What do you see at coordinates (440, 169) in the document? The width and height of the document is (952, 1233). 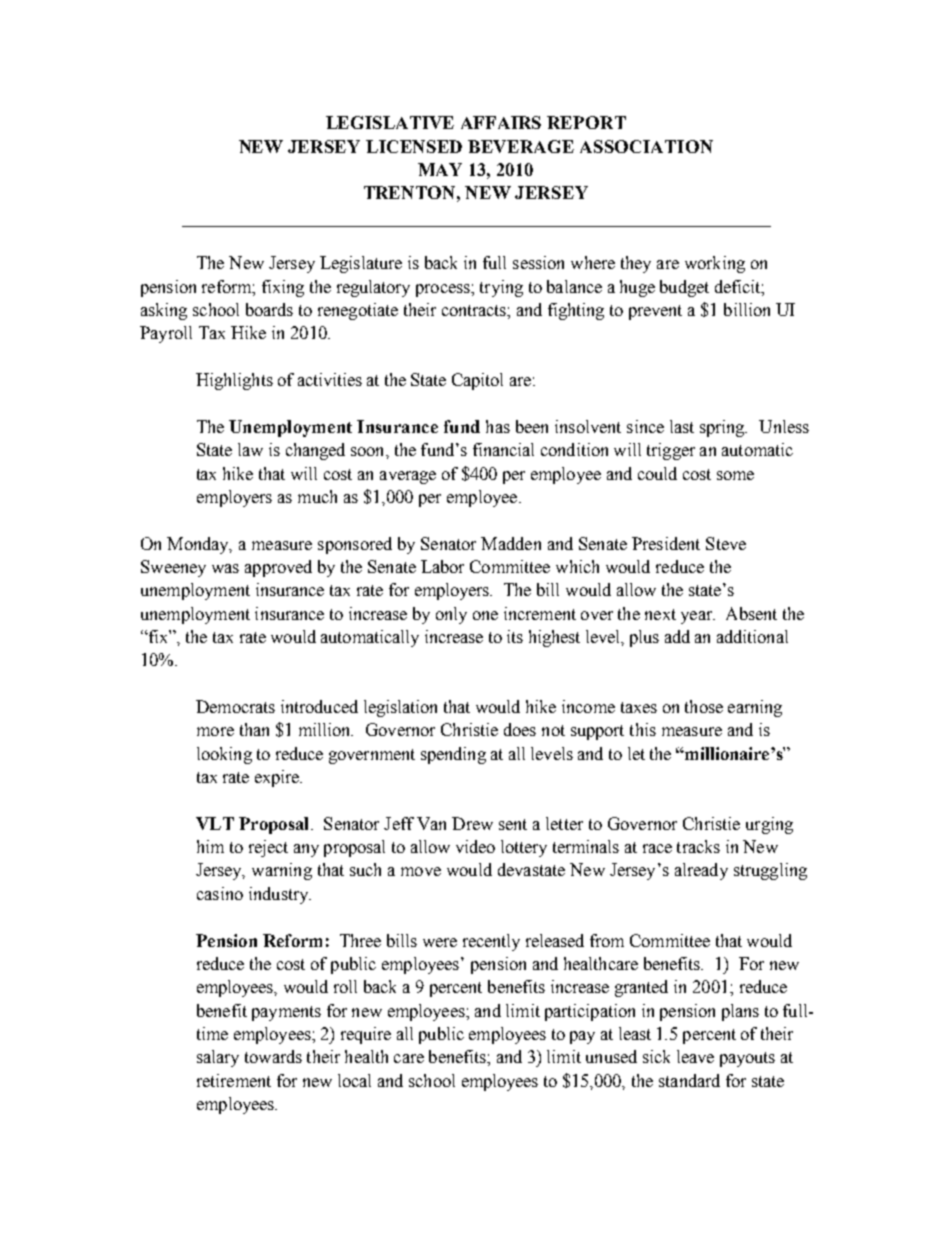 I see `MAY` at bounding box center [440, 169].
